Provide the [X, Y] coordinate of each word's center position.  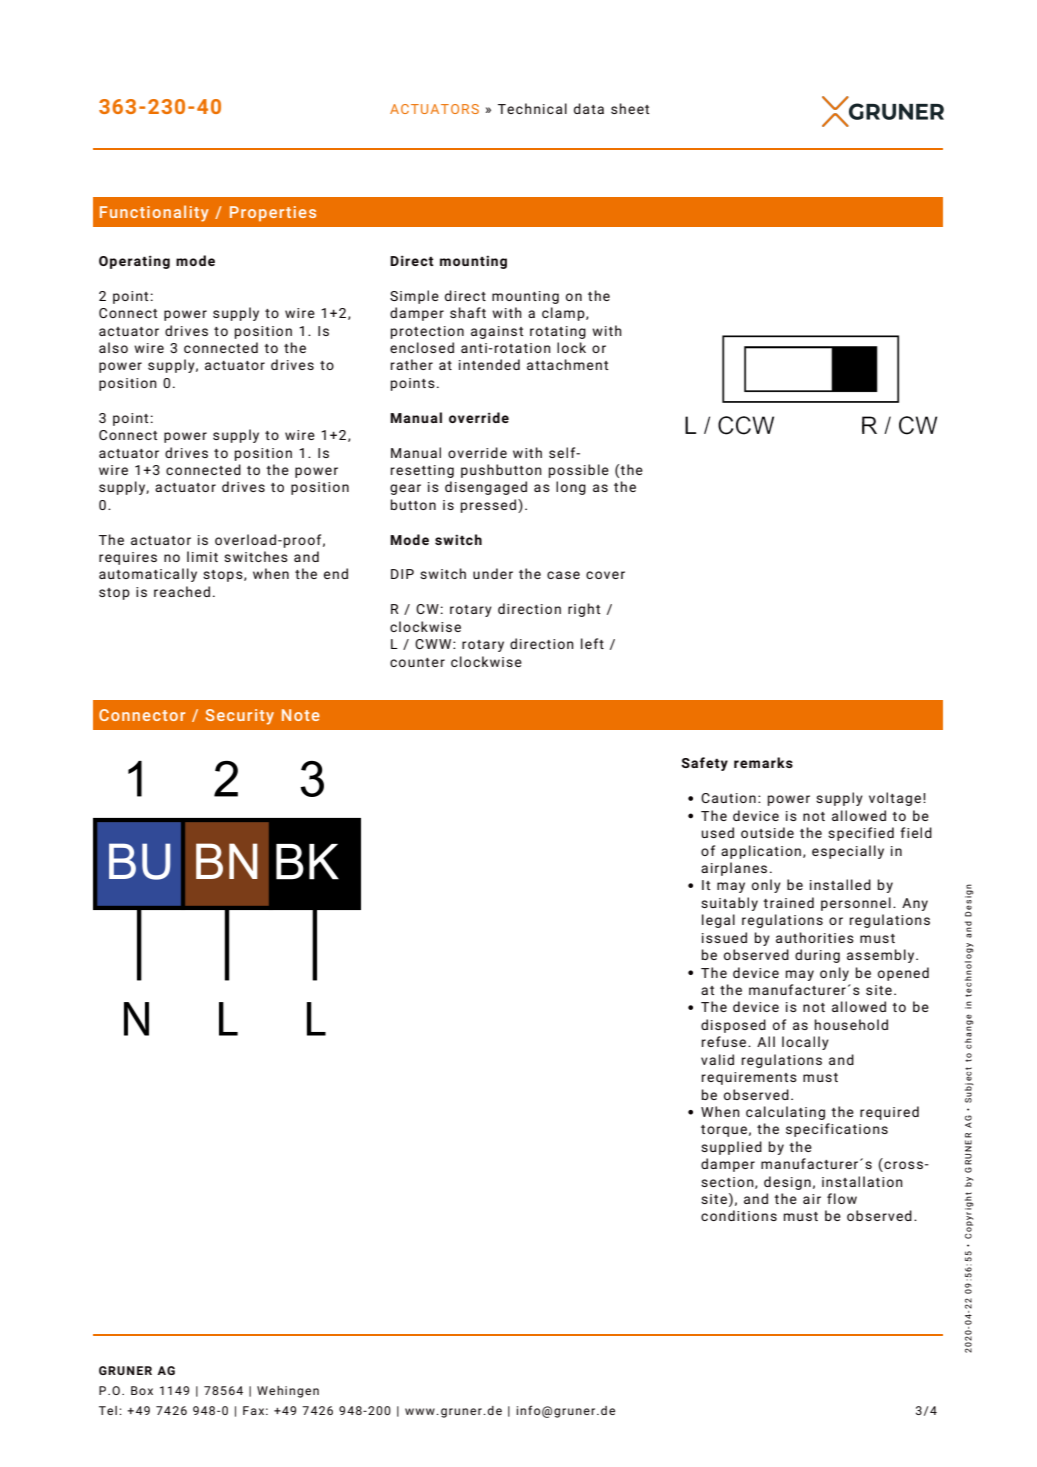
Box [142, 1390]
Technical [532, 108]
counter [417, 662]
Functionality [154, 213]
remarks [763, 762]
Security [240, 717]
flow [842, 1198]
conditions [739, 1215]
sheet [630, 108]
